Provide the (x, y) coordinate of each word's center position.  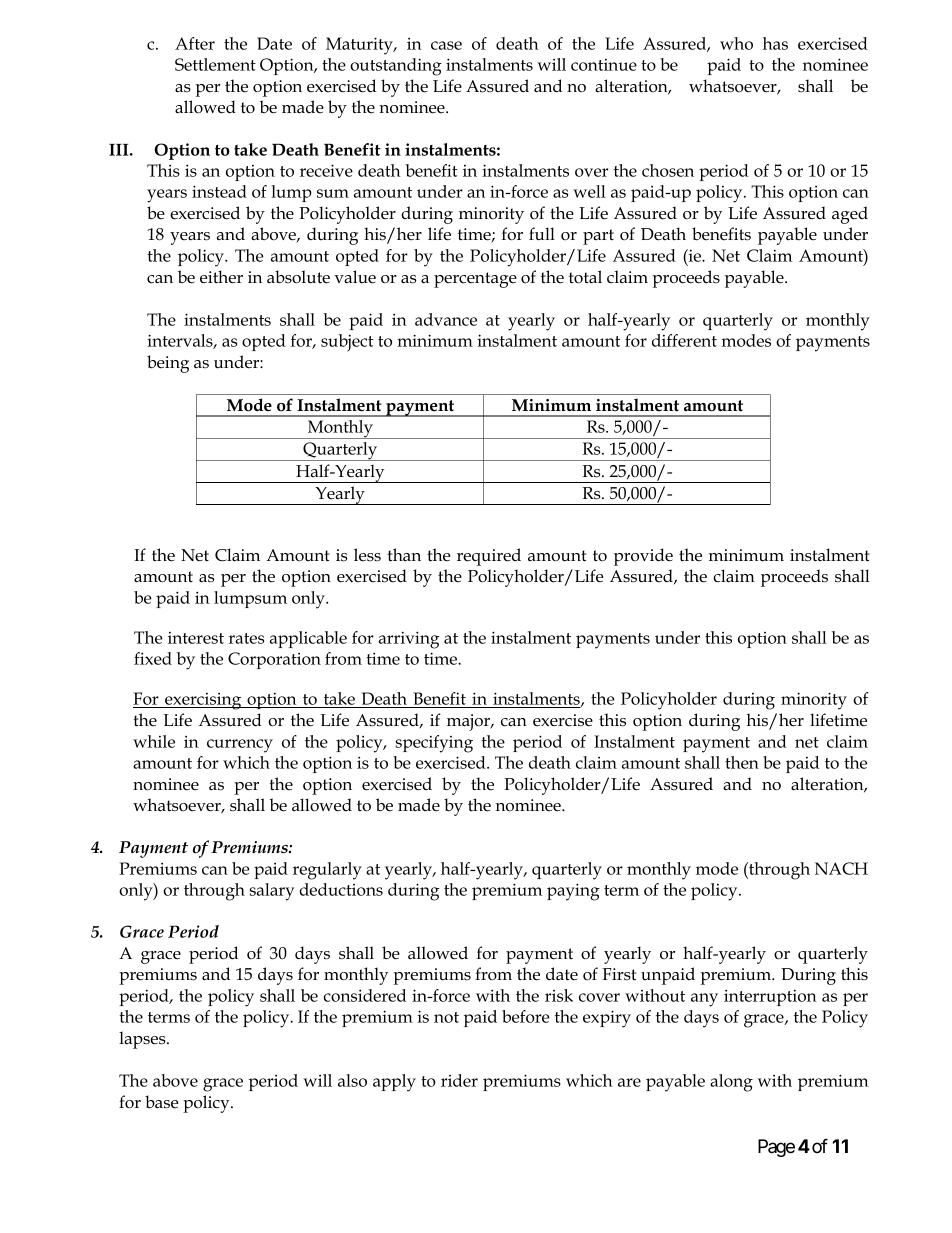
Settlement (215, 64)
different (684, 340)
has (775, 43)
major (470, 722)
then (742, 762)
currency (240, 746)
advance (446, 319)
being (168, 364)
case (446, 45)
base (161, 1102)
